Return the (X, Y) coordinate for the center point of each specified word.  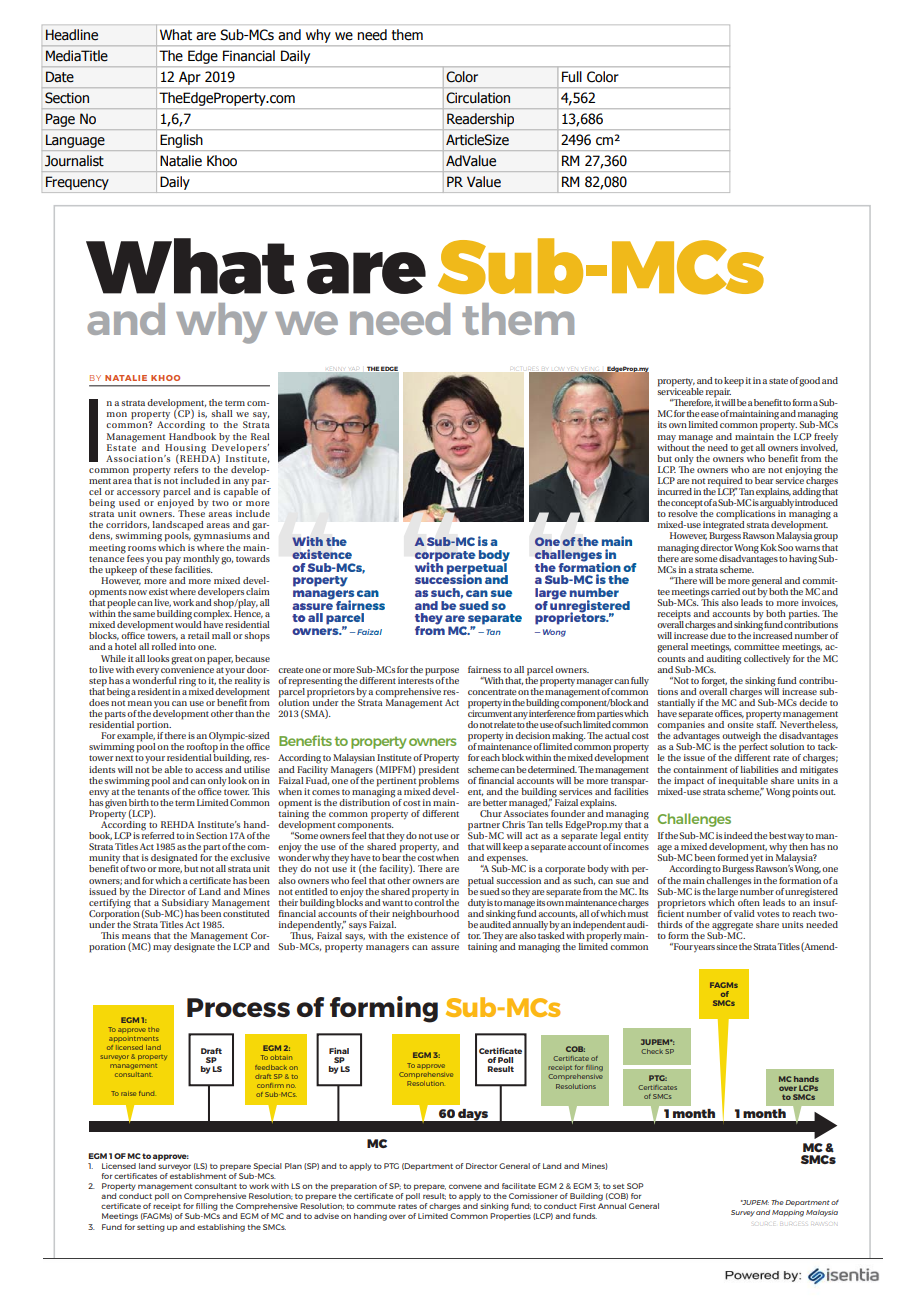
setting (151, 1228)
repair (719, 394)
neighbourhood (425, 916)
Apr (189, 78)
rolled (164, 646)
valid (744, 913)
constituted (246, 912)
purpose (442, 672)
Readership (480, 120)
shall (222, 413)
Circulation (478, 97)
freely (826, 438)
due (718, 635)
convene (465, 1186)
